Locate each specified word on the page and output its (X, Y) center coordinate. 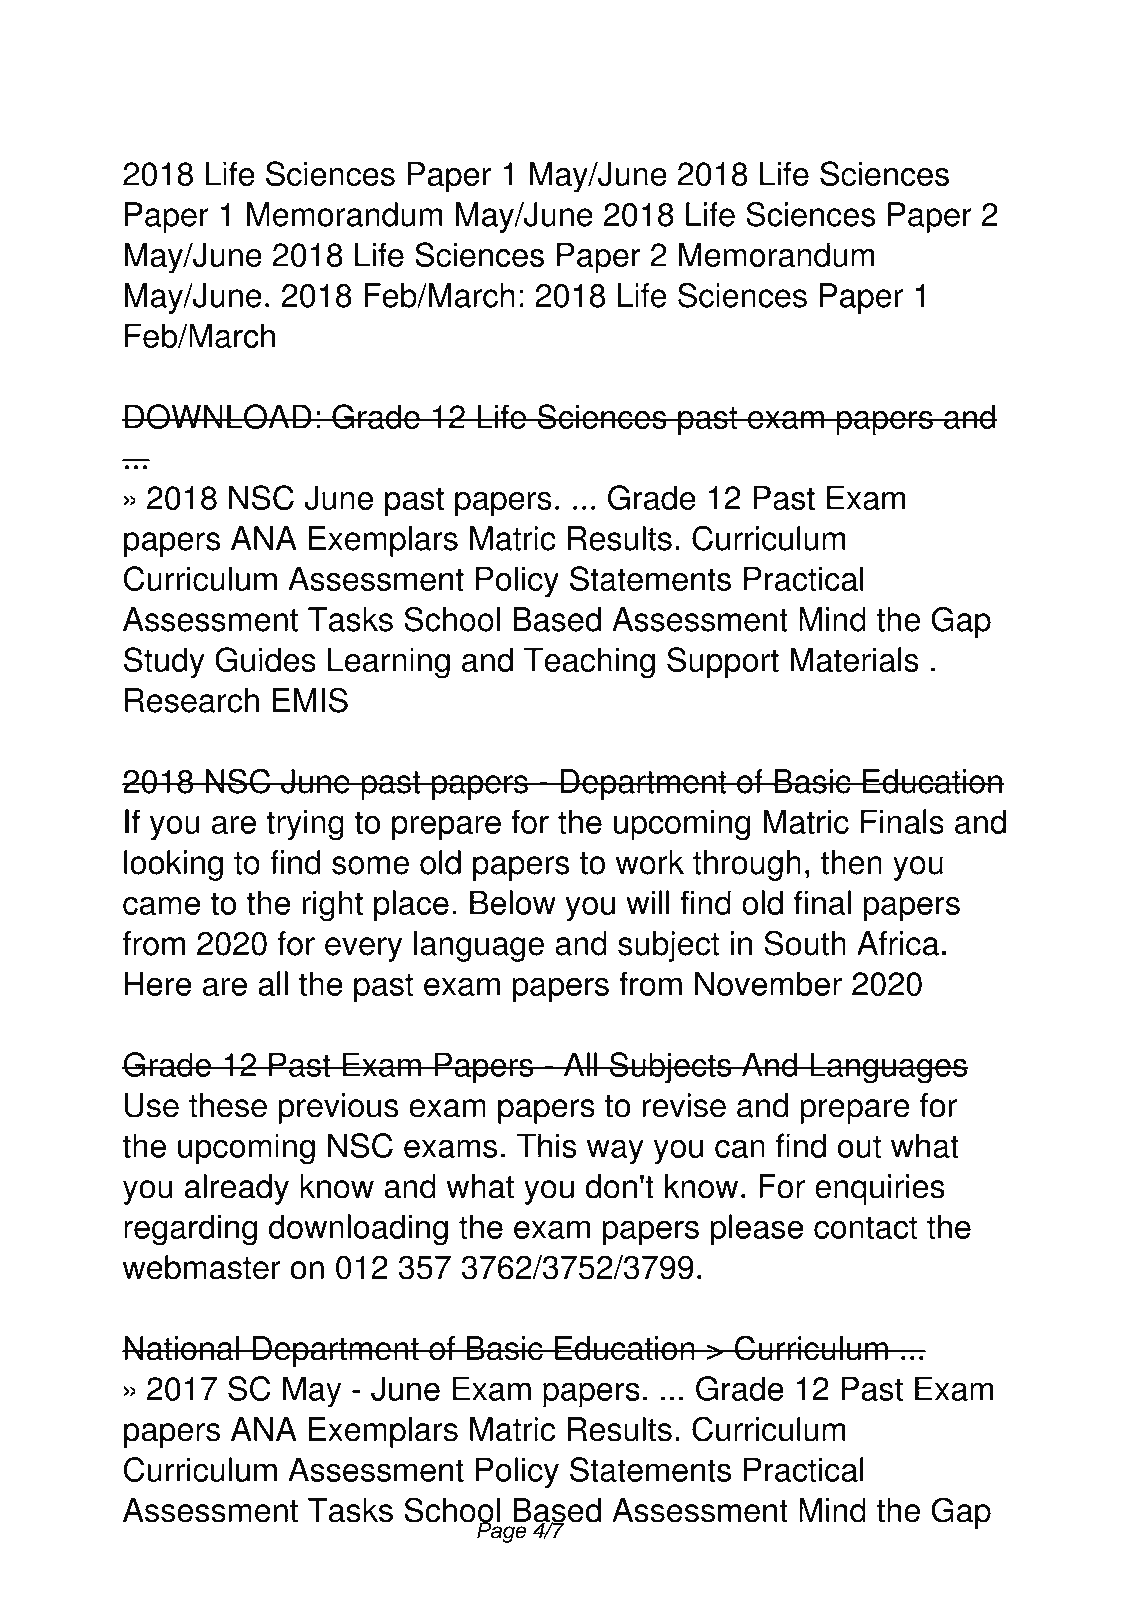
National (181, 1348)
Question (915, 66)
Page (503, 1531)
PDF (276, 65)
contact (865, 1227)
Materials (854, 659)
